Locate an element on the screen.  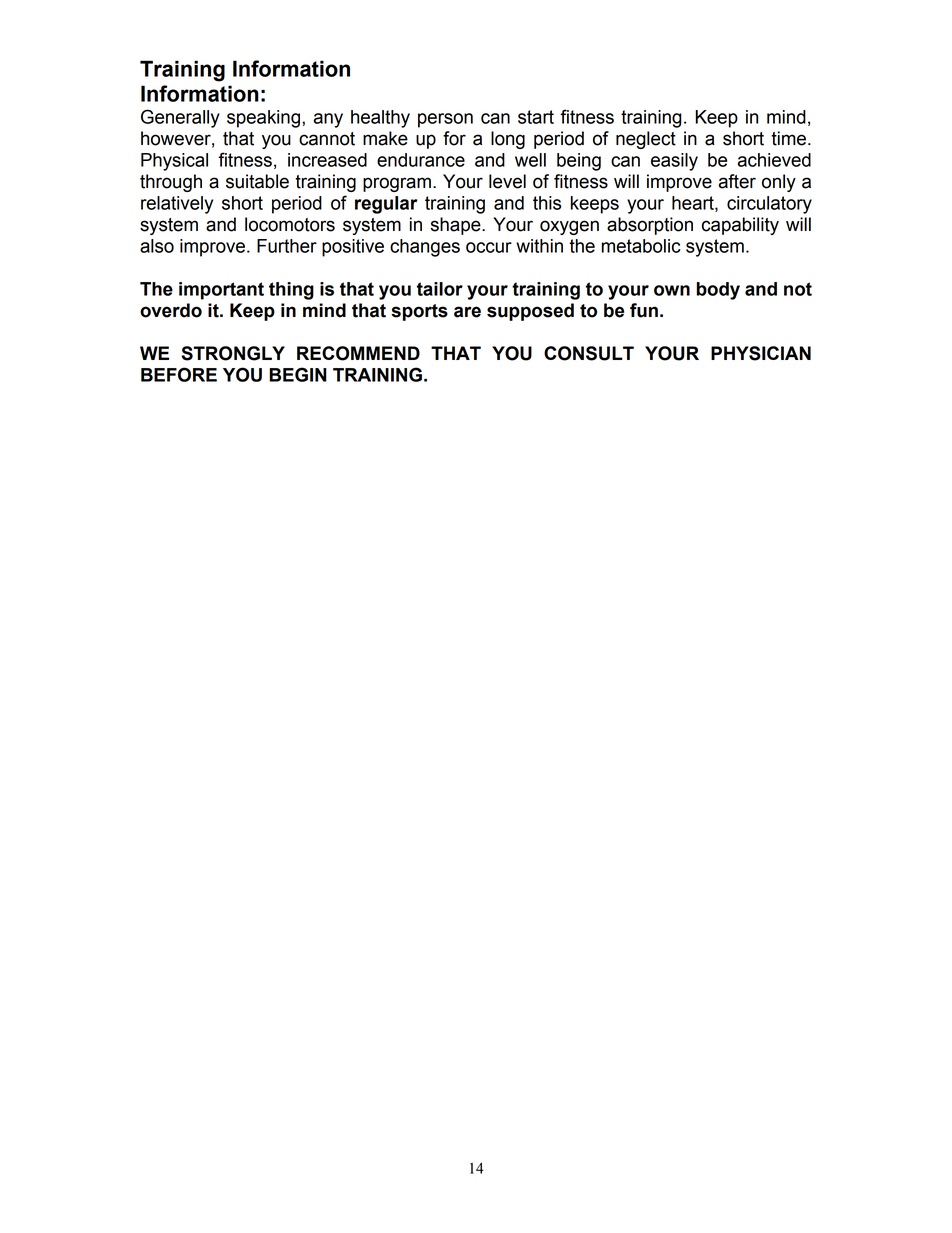
important is located at coordinates (221, 291).
